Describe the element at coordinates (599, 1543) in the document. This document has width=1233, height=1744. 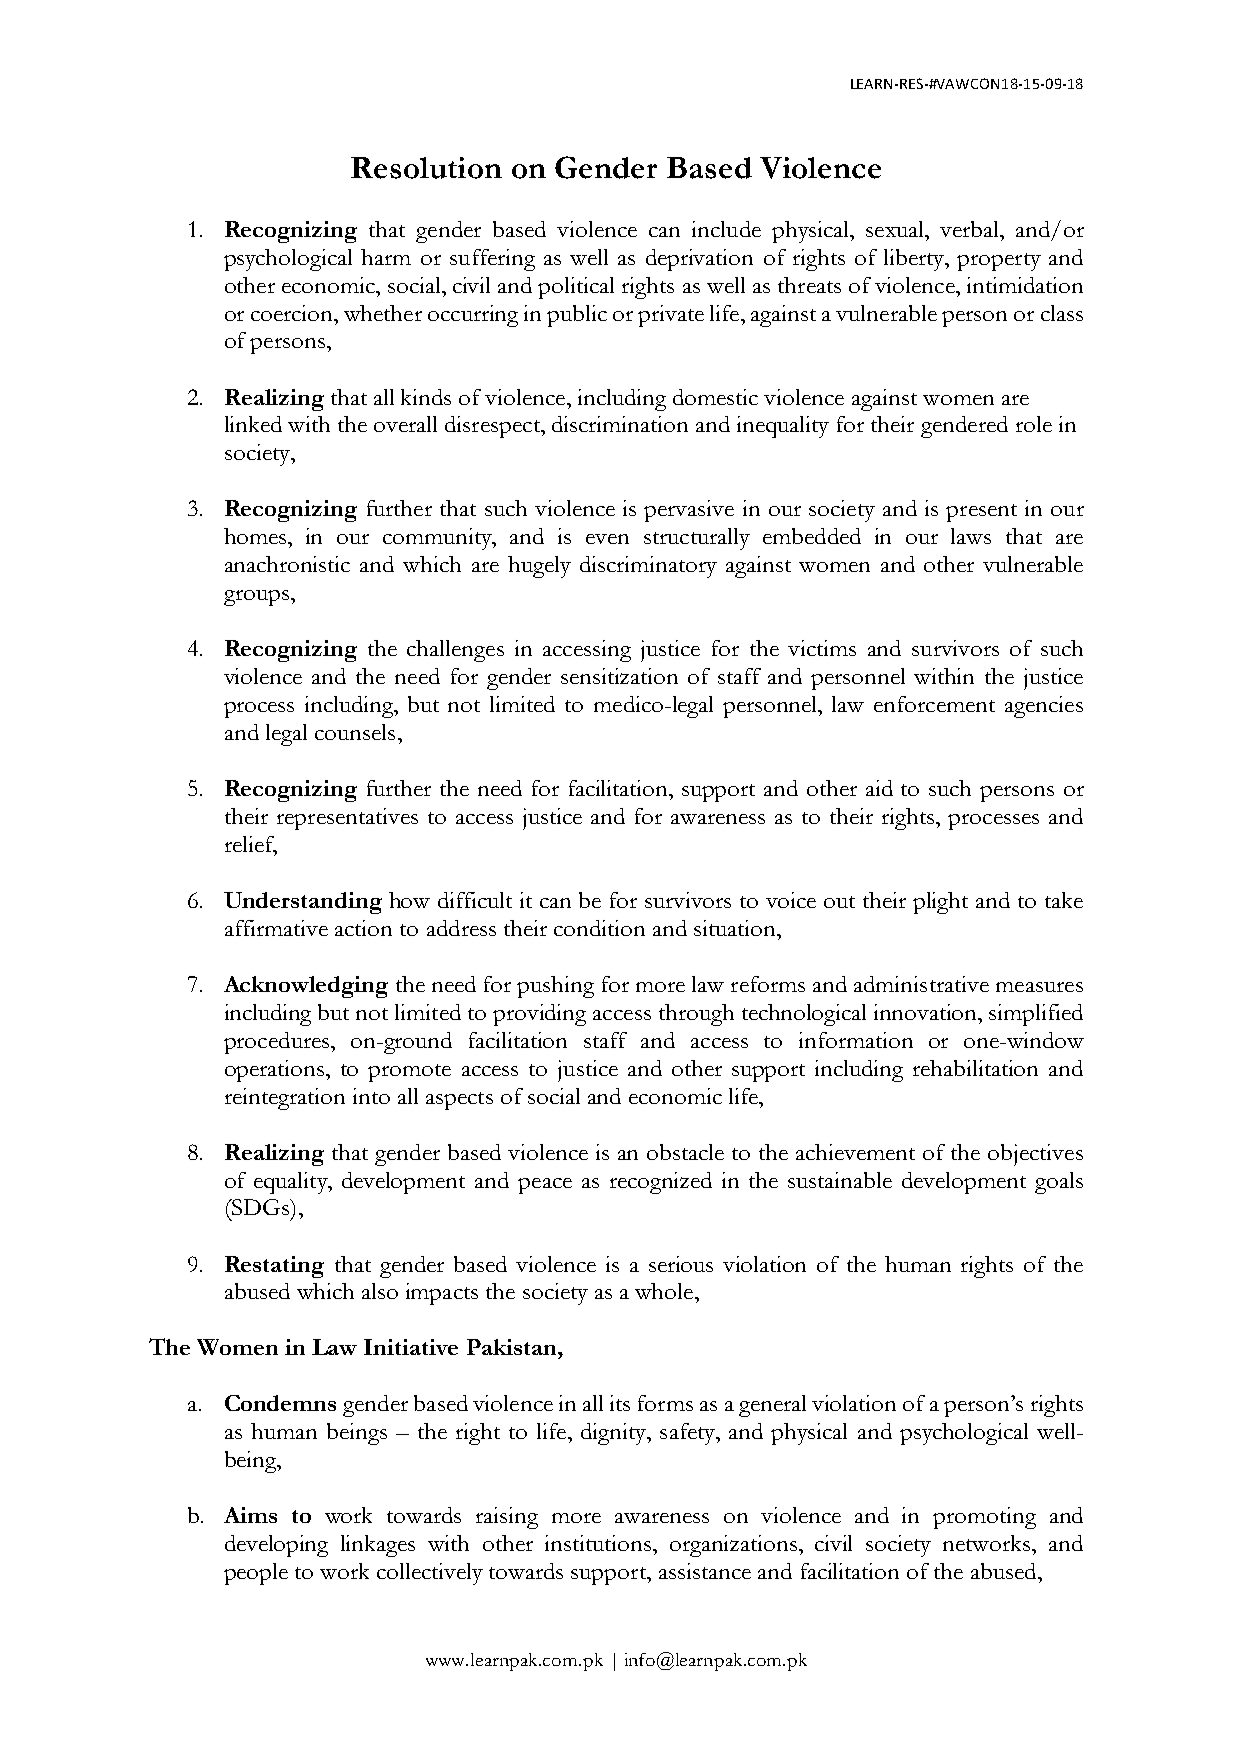
I see `institutions` at that location.
